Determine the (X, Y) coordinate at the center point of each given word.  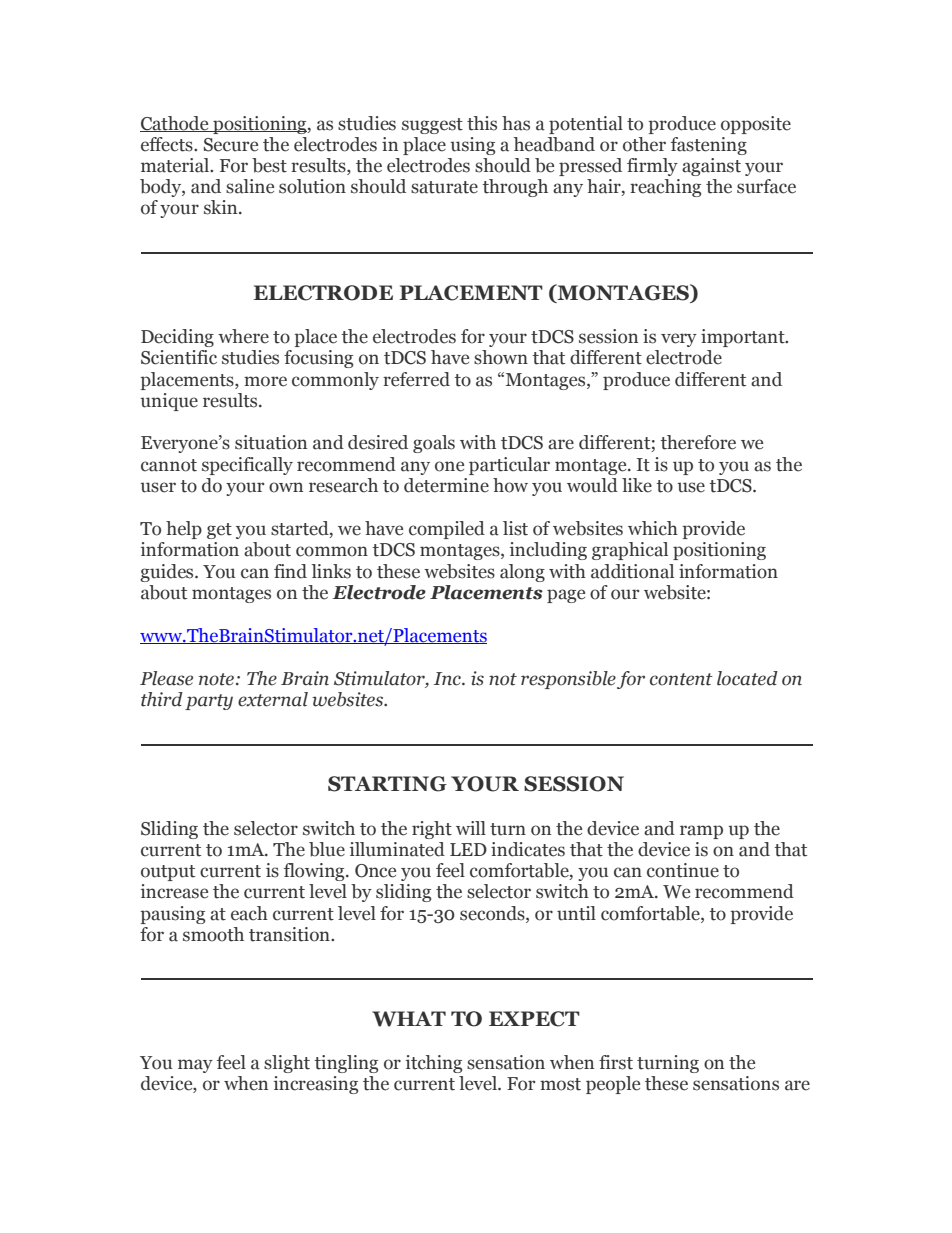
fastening (709, 146)
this (482, 123)
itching (434, 1064)
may (195, 1066)
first (616, 1062)
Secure (231, 145)
